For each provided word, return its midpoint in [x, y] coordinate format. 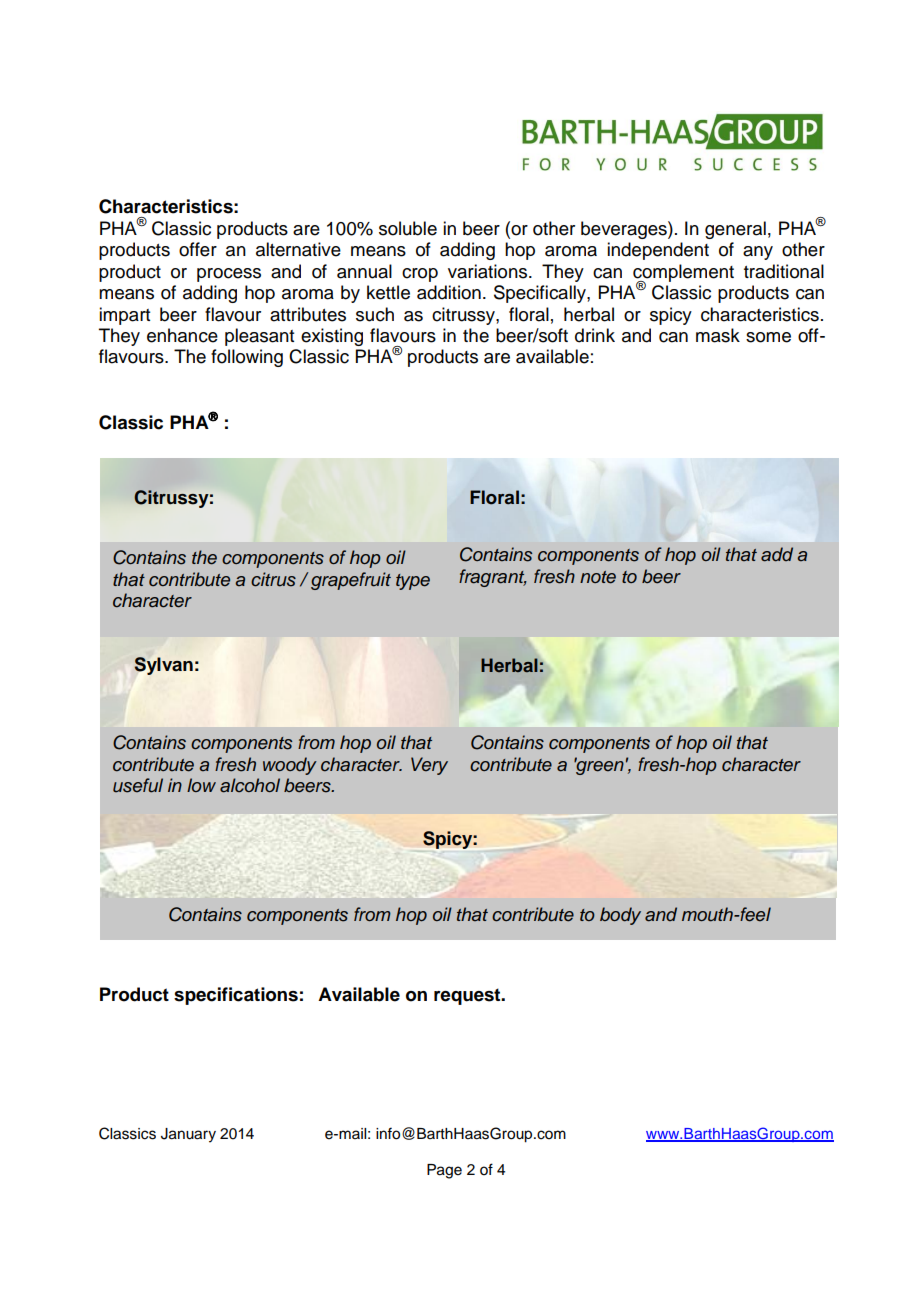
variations [489, 271]
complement [683, 274]
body [620, 916]
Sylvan [163, 666]
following [247, 358]
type [413, 582]
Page [444, 1171]
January [188, 1135]
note [598, 577]
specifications [236, 996]
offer [198, 249]
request [468, 996]
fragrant [493, 578]
